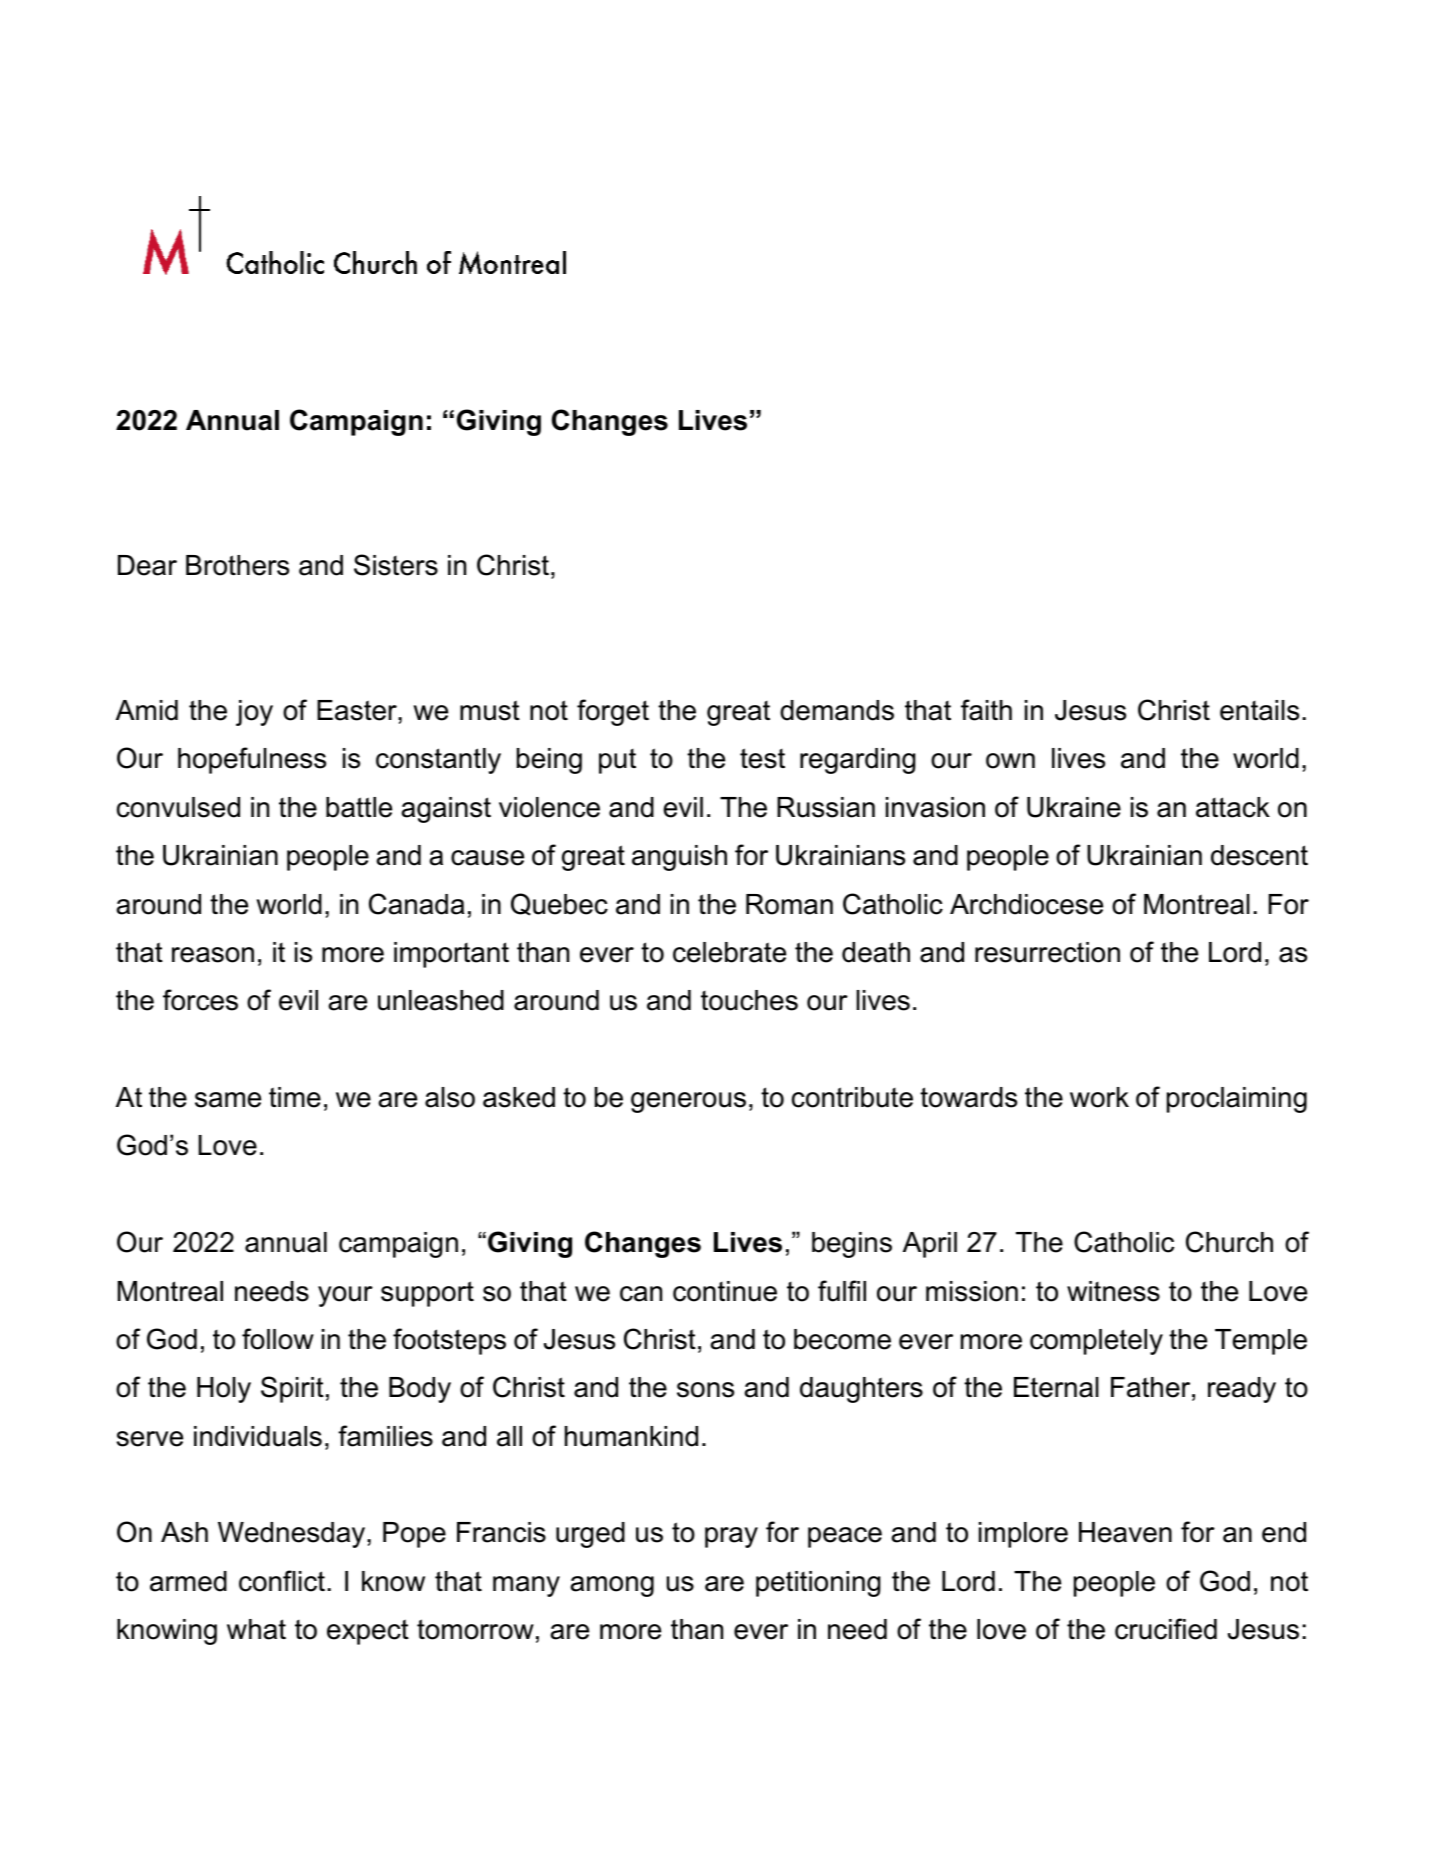 The width and height of the page is (1430, 1851). Describe the element at coordinates (213, 955) in the page. I see `reason` at that location.
